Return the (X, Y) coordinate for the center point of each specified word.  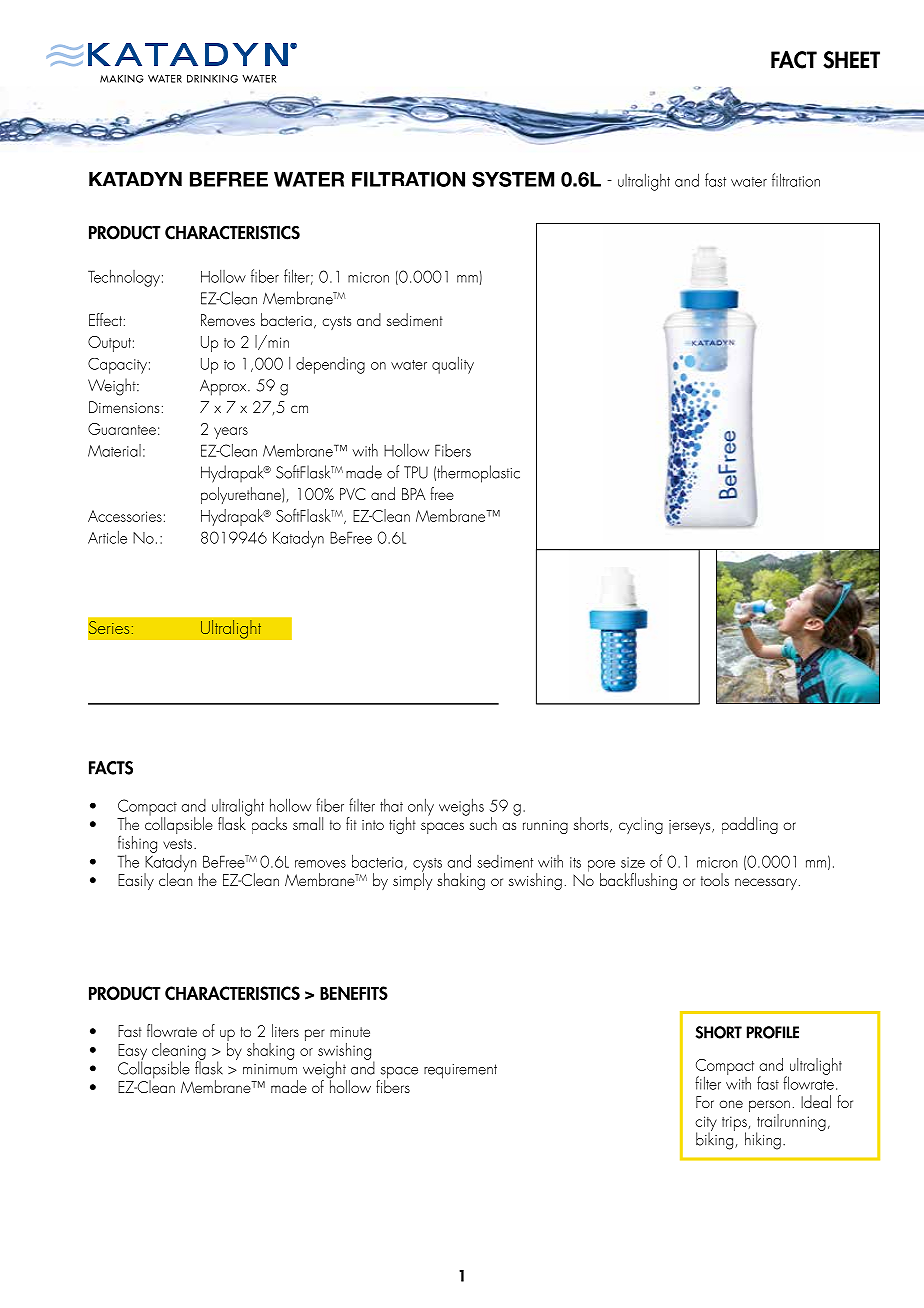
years (231, 433)
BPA (413, 494)
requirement (460, 1071)
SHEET (851, 60)
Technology (124, 278)
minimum (270, 1069)
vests (179, 844)
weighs (461, 807)
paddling (750, 825)
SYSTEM (513, 179)
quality (453, 365)
